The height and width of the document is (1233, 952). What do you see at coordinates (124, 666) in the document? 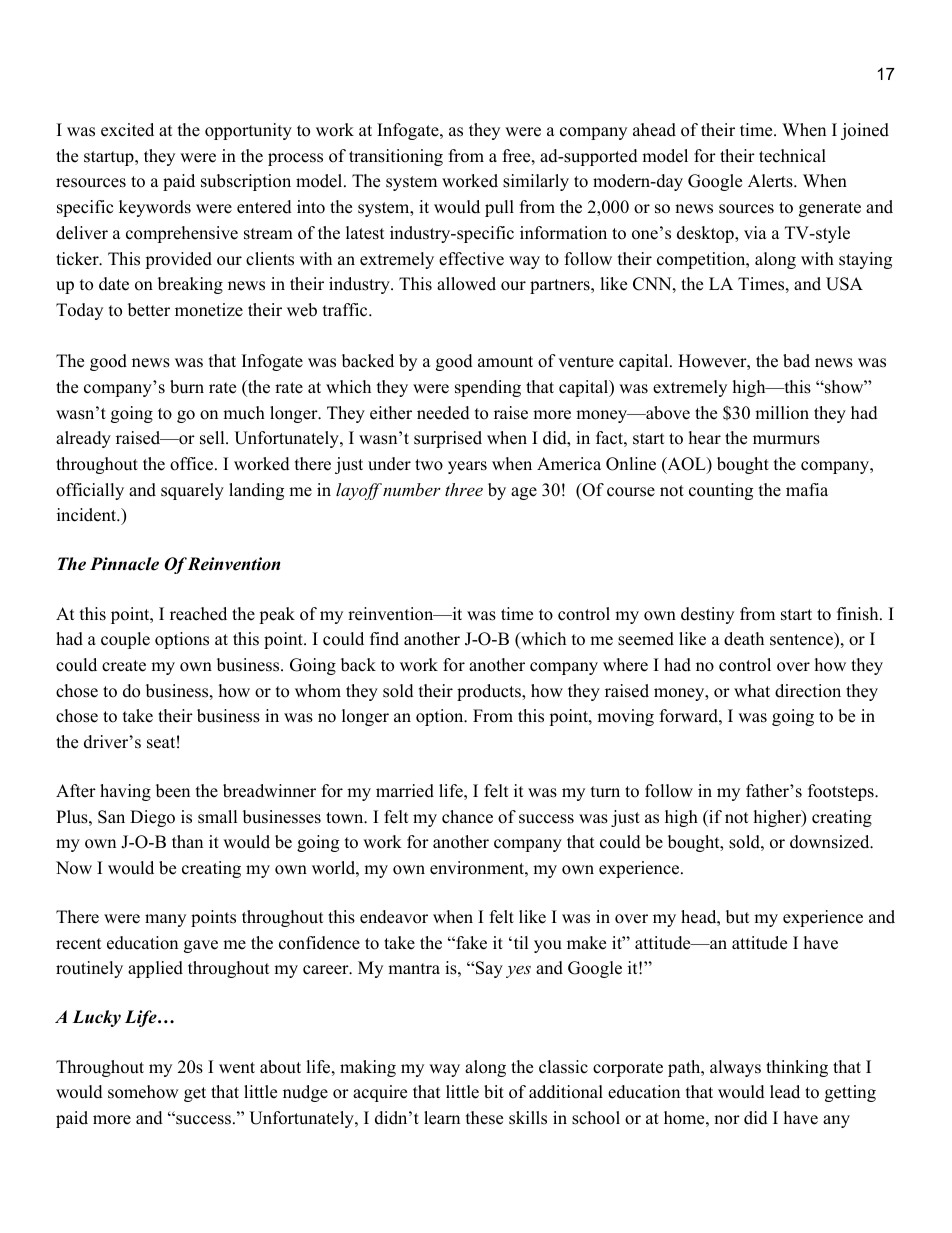
I see `create` at bounding box center [124, 666].
